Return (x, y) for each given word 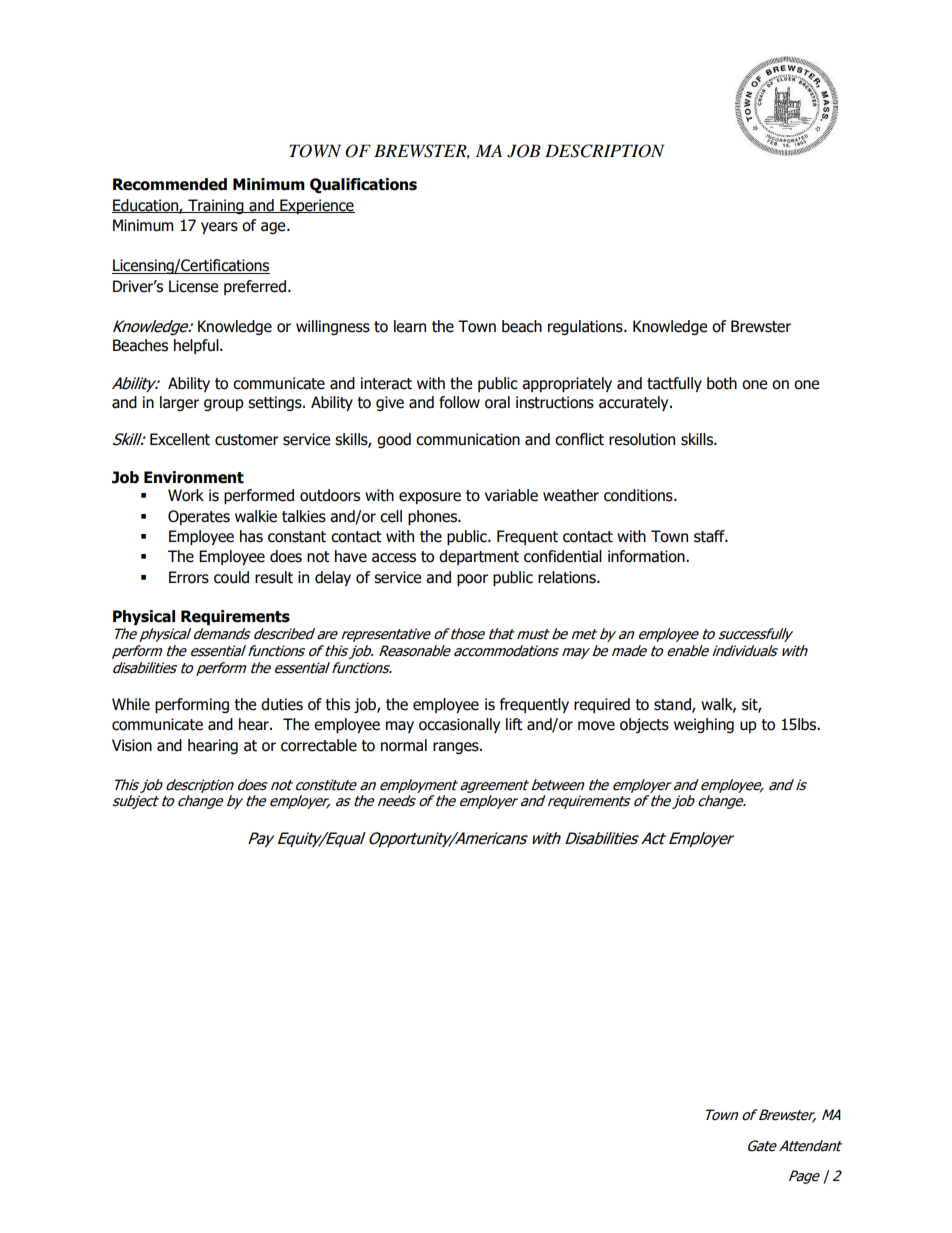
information (647, 556)
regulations (586, 327)
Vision (132, 745)
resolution (642, 439)
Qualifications (363, 185)
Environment (194, 477)
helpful (197, 346)
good (394, 440)
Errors (189, 577)
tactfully (674, 384)
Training (216, 206)
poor (472, 580)
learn (410, 326)
